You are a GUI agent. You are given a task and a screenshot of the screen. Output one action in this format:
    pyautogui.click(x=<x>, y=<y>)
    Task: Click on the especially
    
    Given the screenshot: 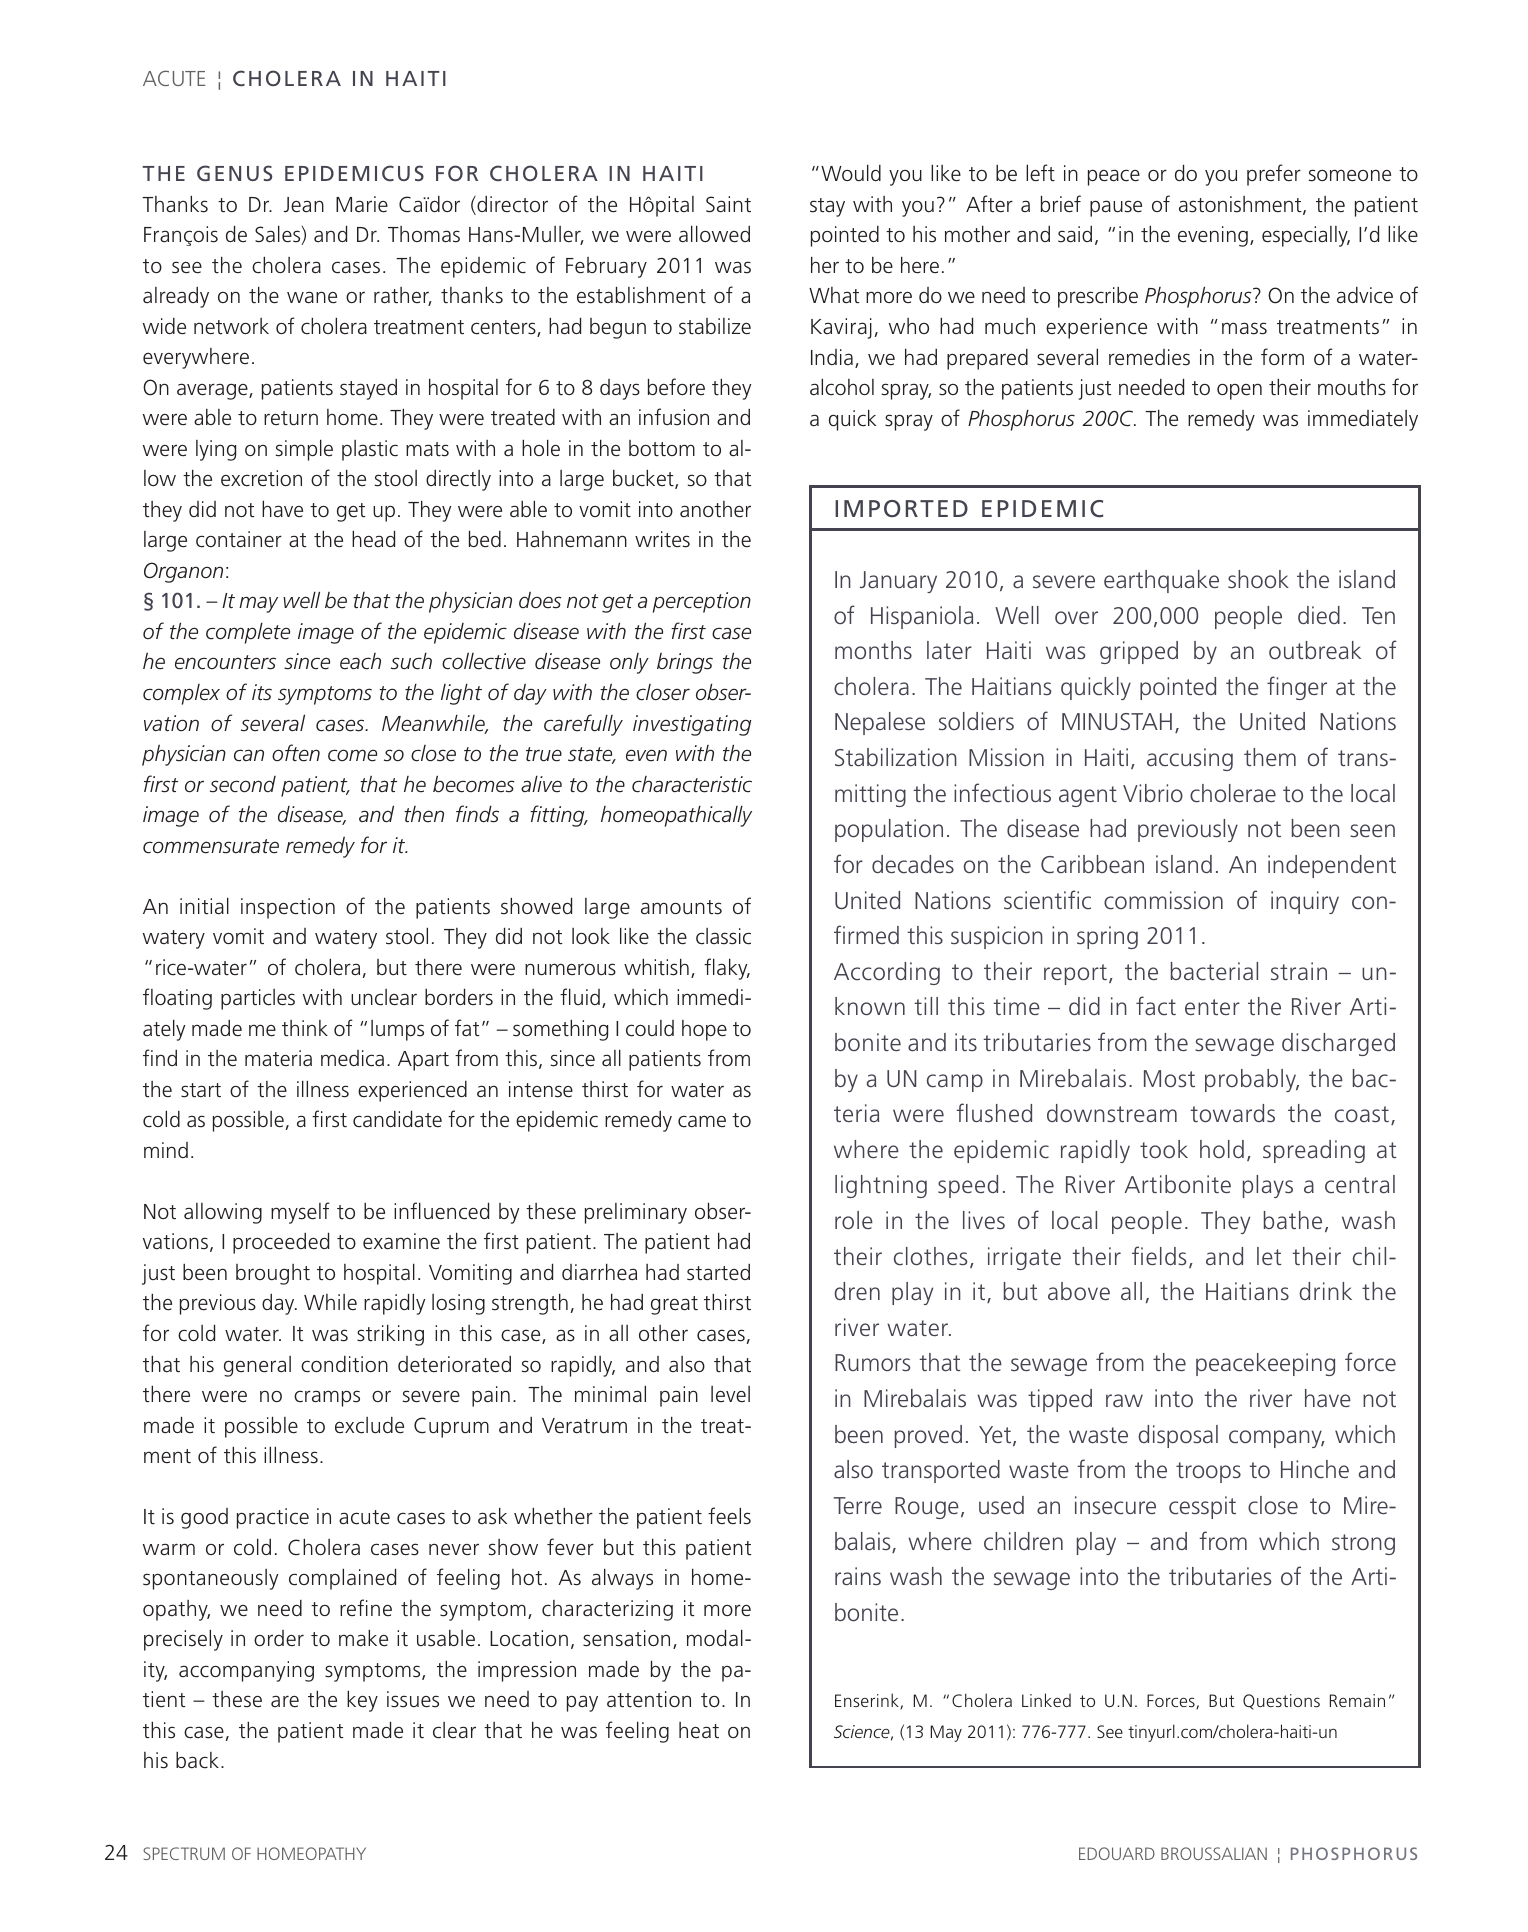 What is the action you would take?
    pyautogui.click(x=1306, y=236)
